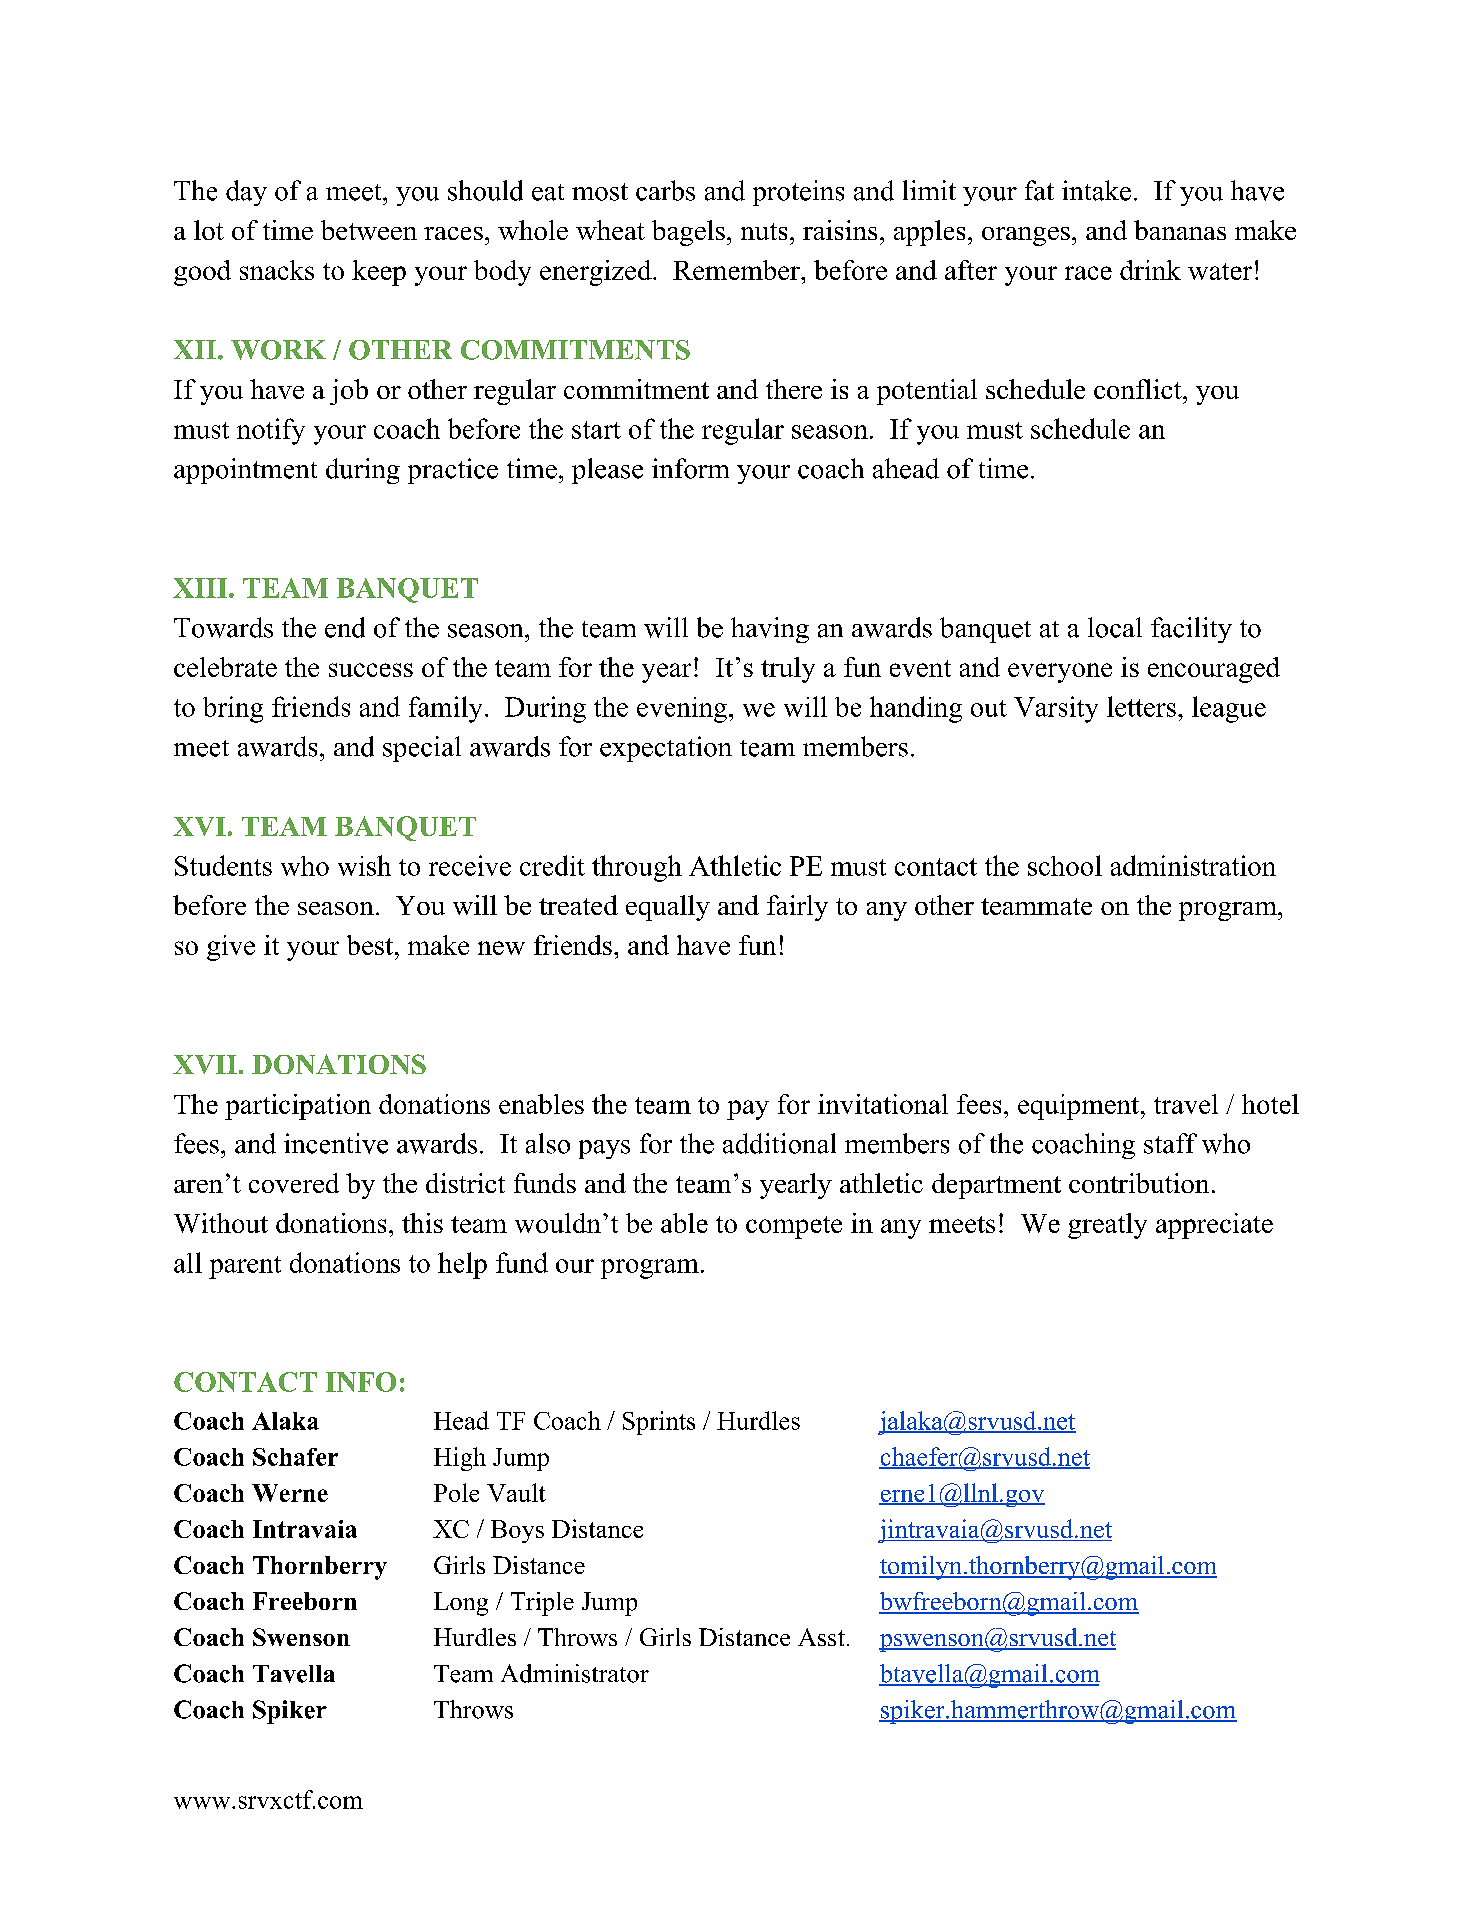 Image resolution: width=1473 pixels, height=1906 pixels. Describe the element at coordinates (764, 231) in the screenshot. I see `nuts` at that location.
